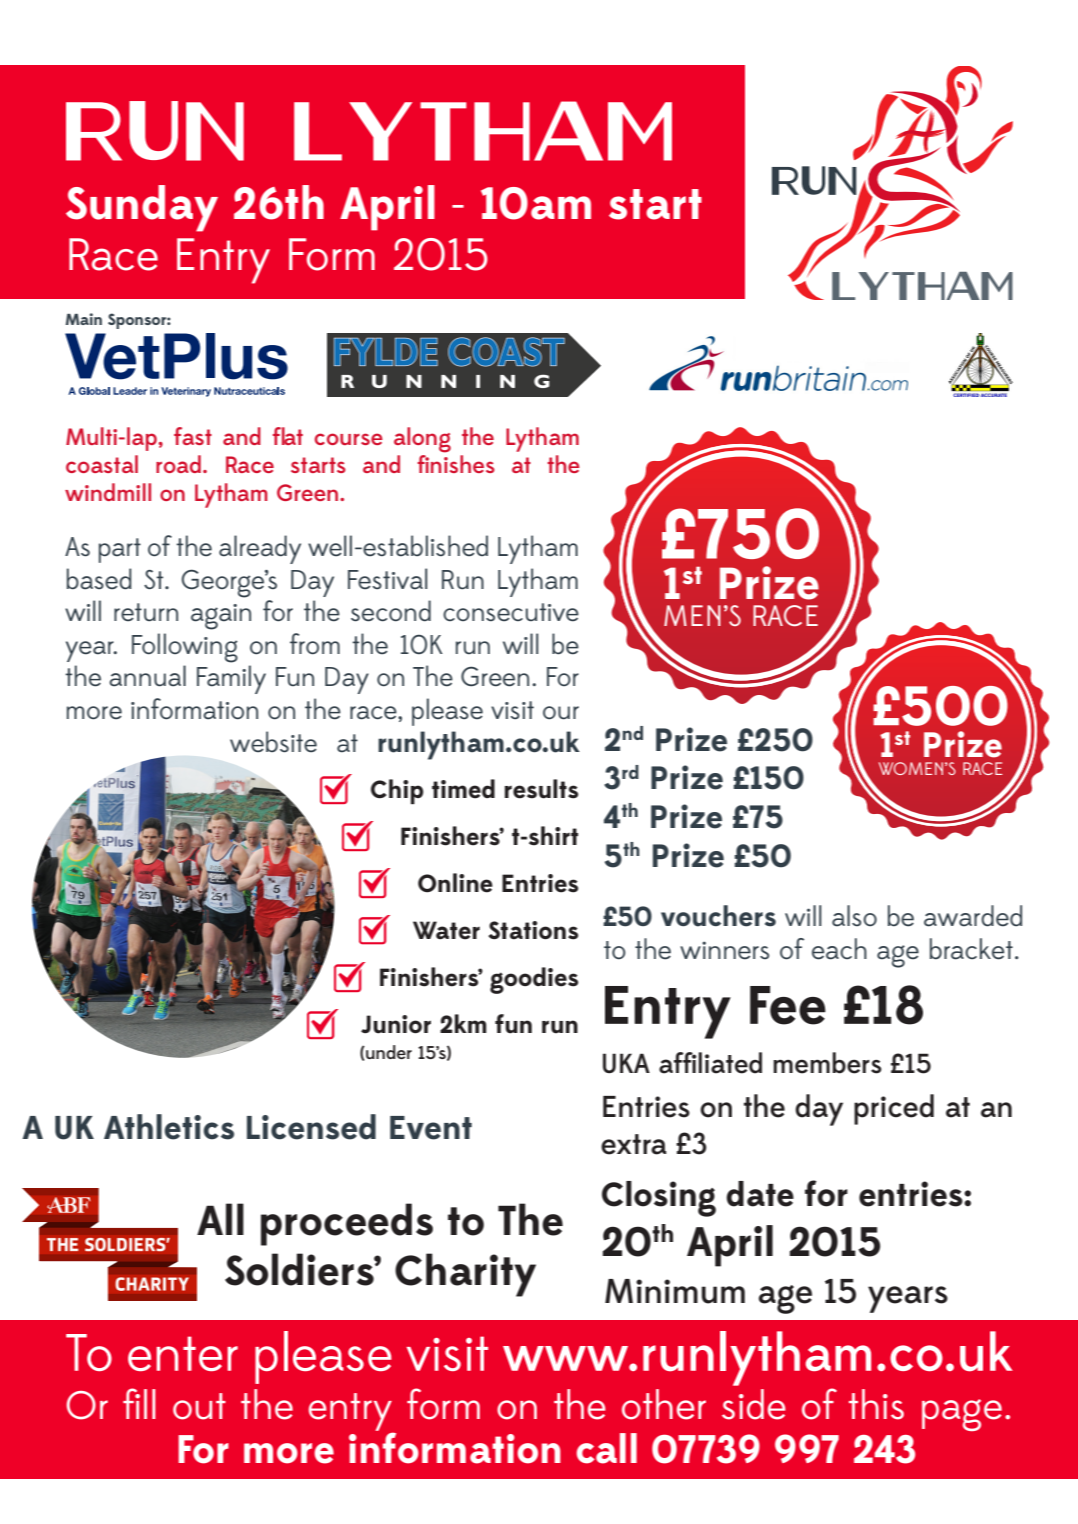  Describe the element at coordinates (431, 1128) in the screenshot. I see `Event` at that location.
